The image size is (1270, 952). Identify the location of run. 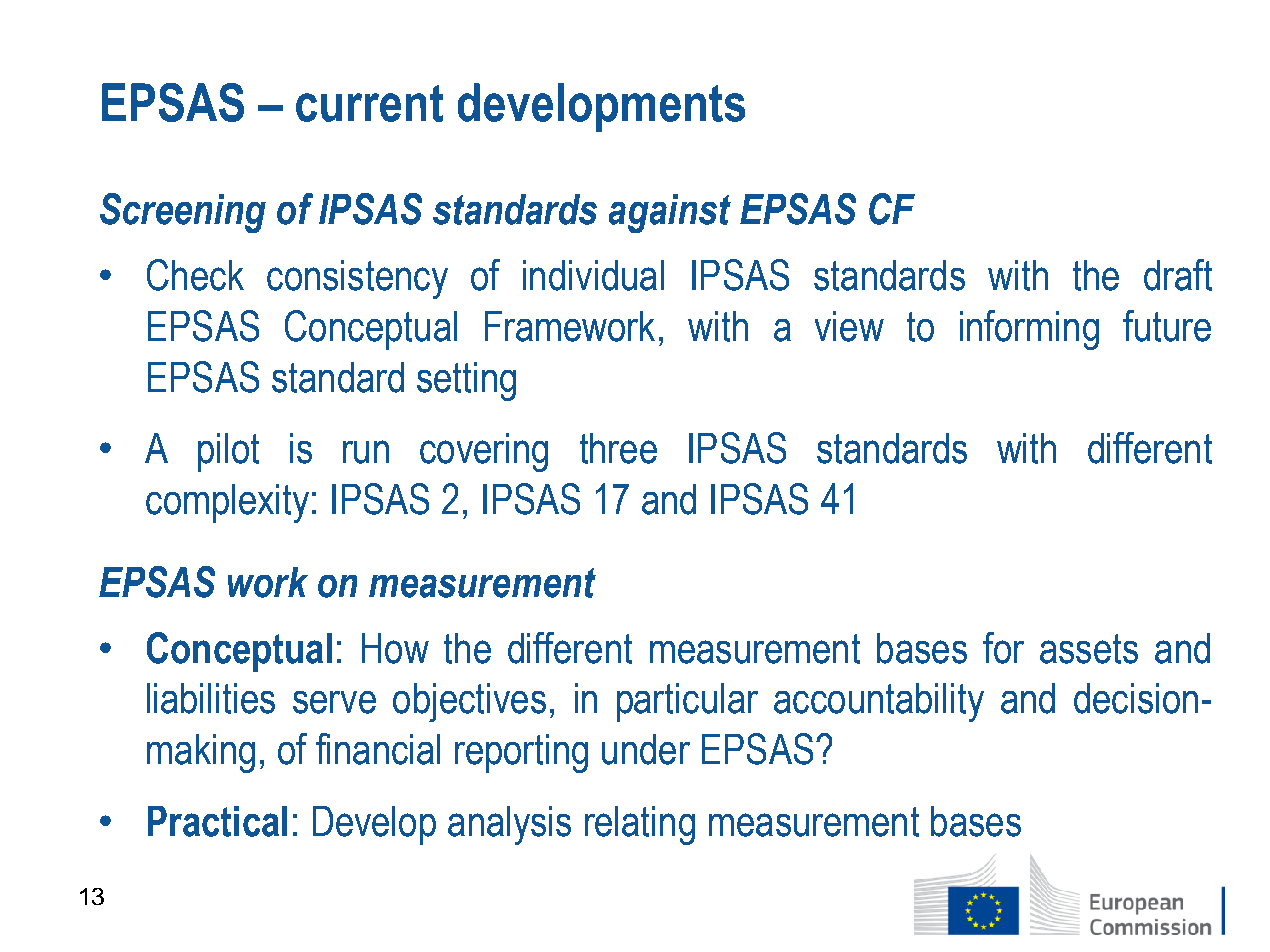
(366, 452).
